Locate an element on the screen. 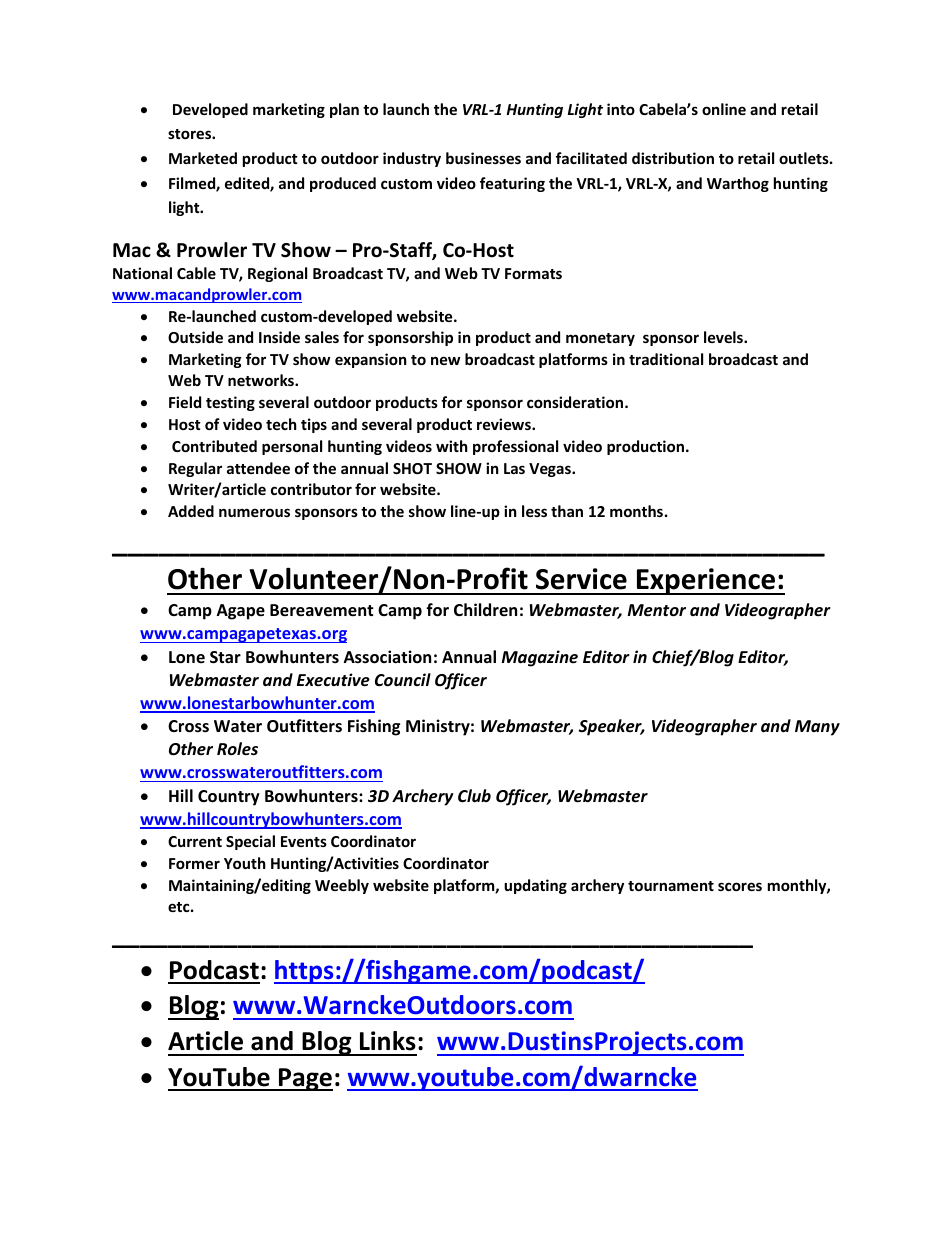 The height and width of the screenshot is (1233, 952). Special is located at coordinates (250, 842).
